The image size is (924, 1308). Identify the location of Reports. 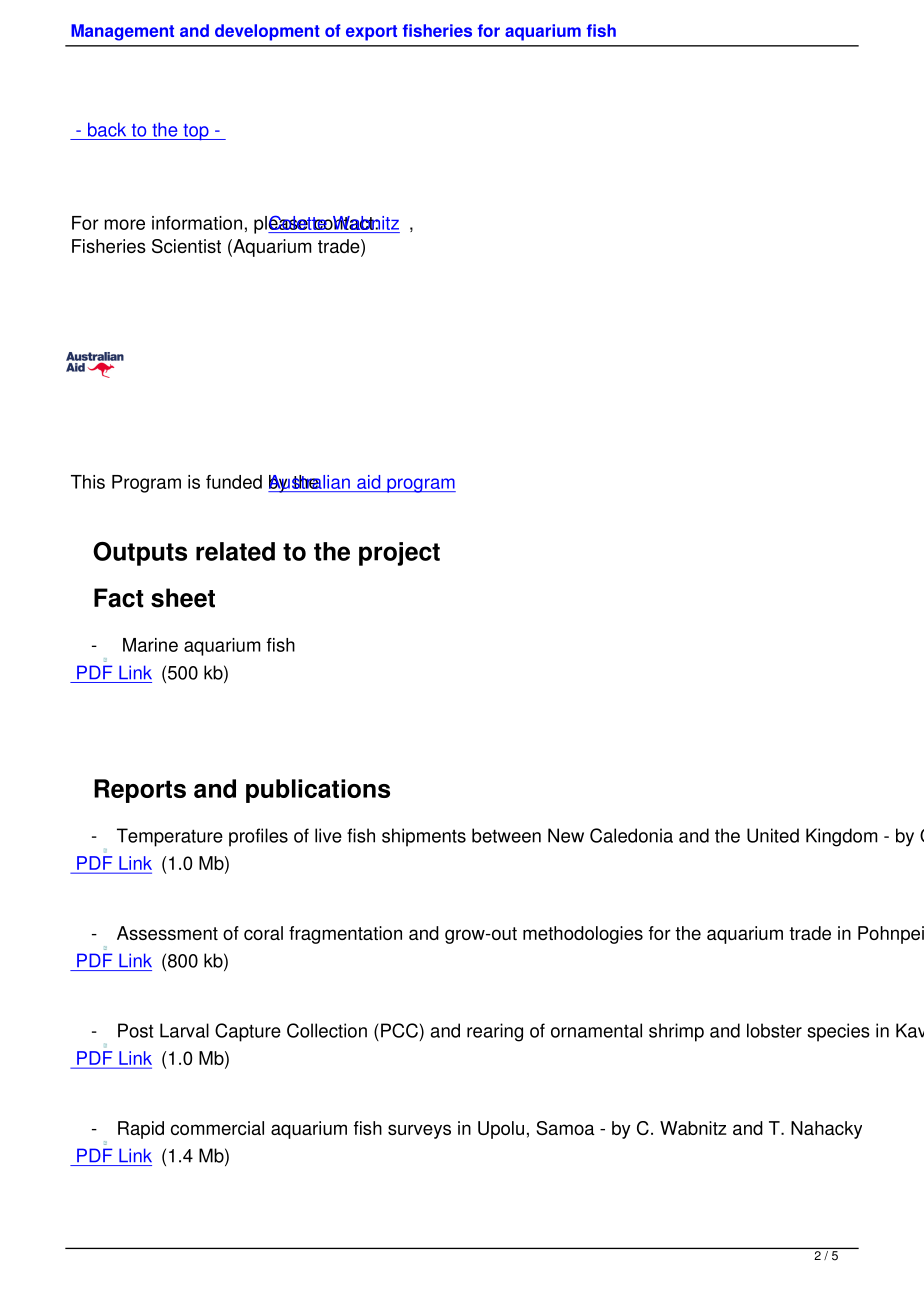
(140, 791).
